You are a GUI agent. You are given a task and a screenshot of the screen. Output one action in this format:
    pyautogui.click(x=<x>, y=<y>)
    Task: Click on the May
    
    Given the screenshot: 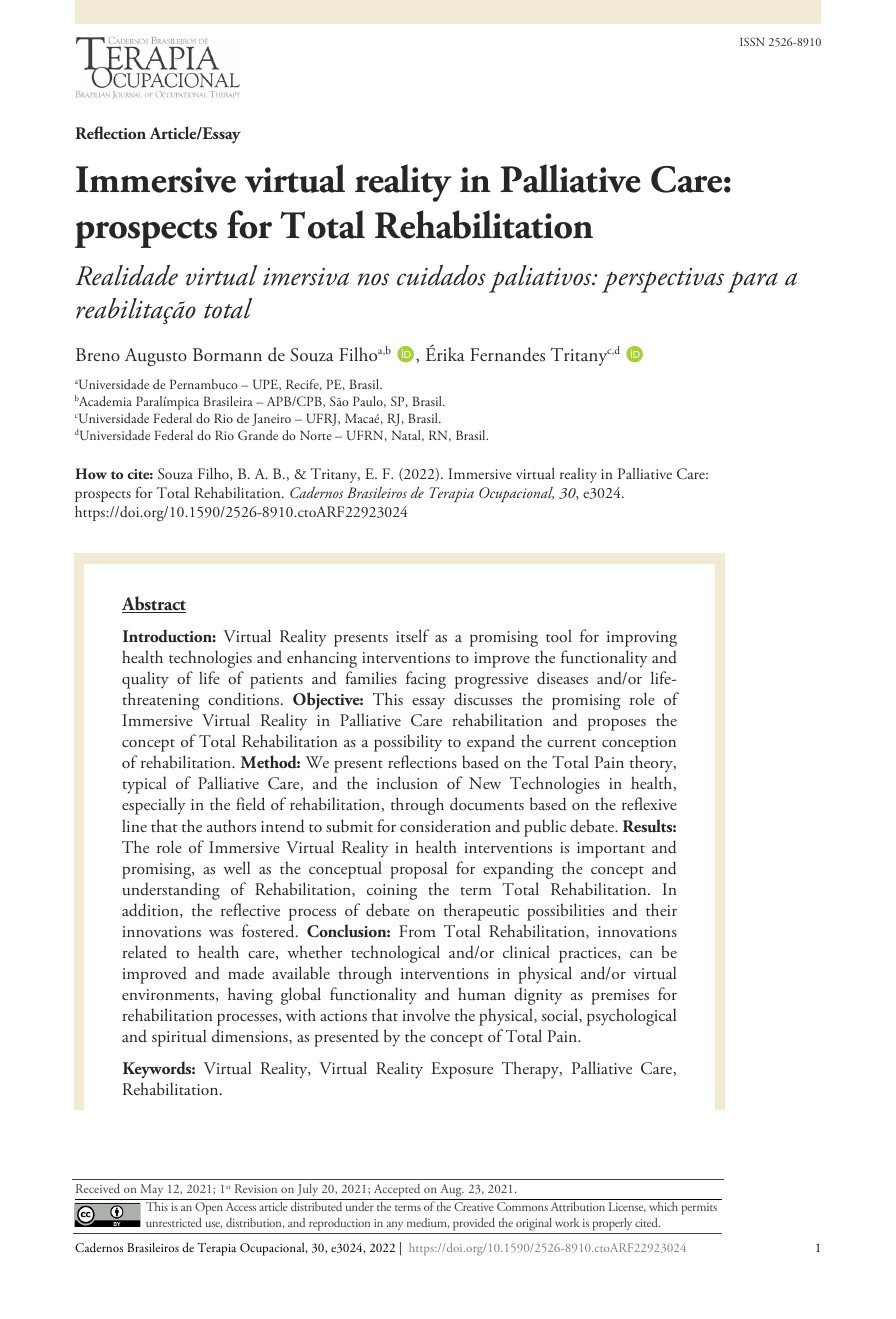 What is the action you would take?
    pyautogui.click(x=152, y=1192)
